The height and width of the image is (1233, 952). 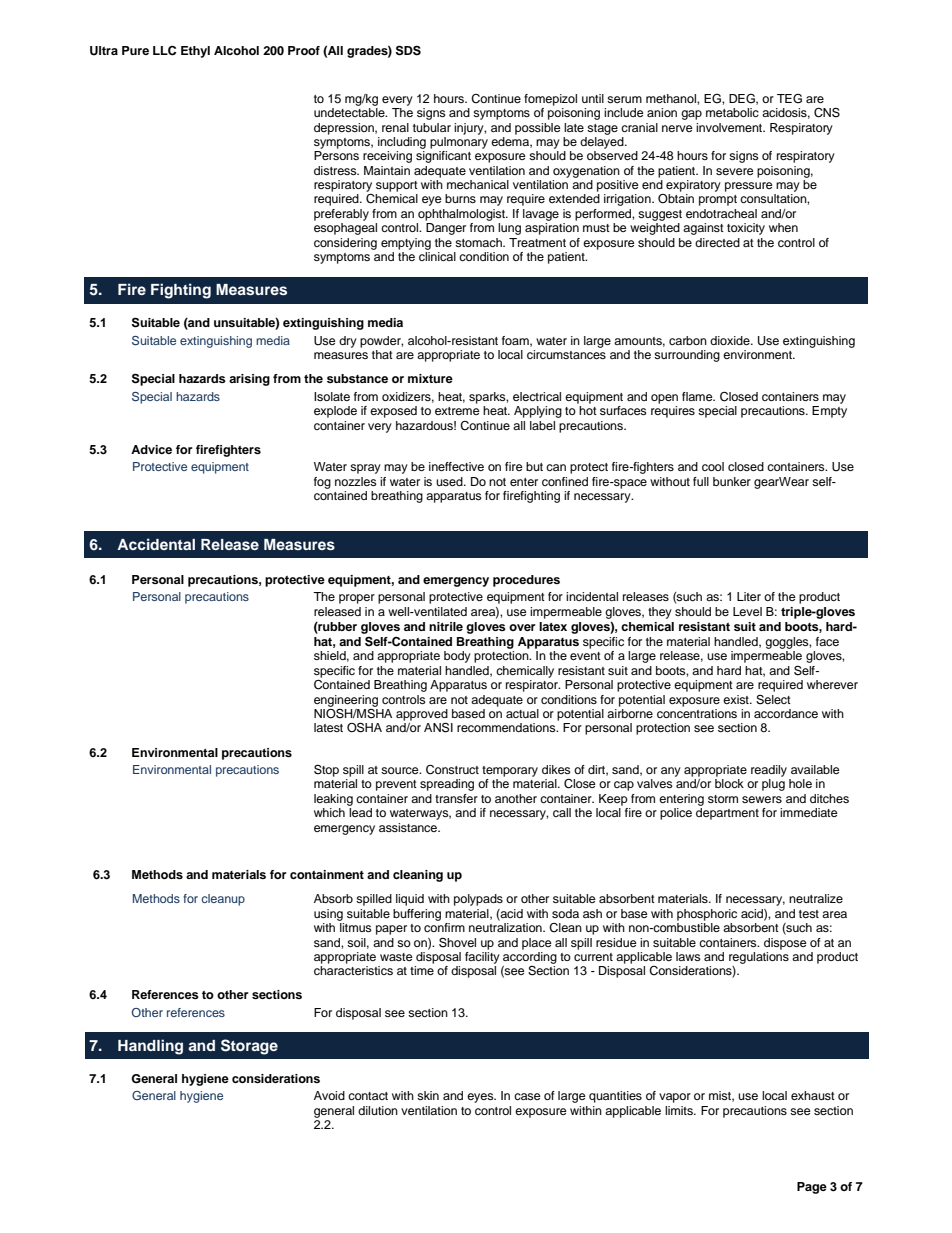 What do you see at coordinates (481, 1098) in the image?
I see `eyes` at bounding box center [481, 1098].
